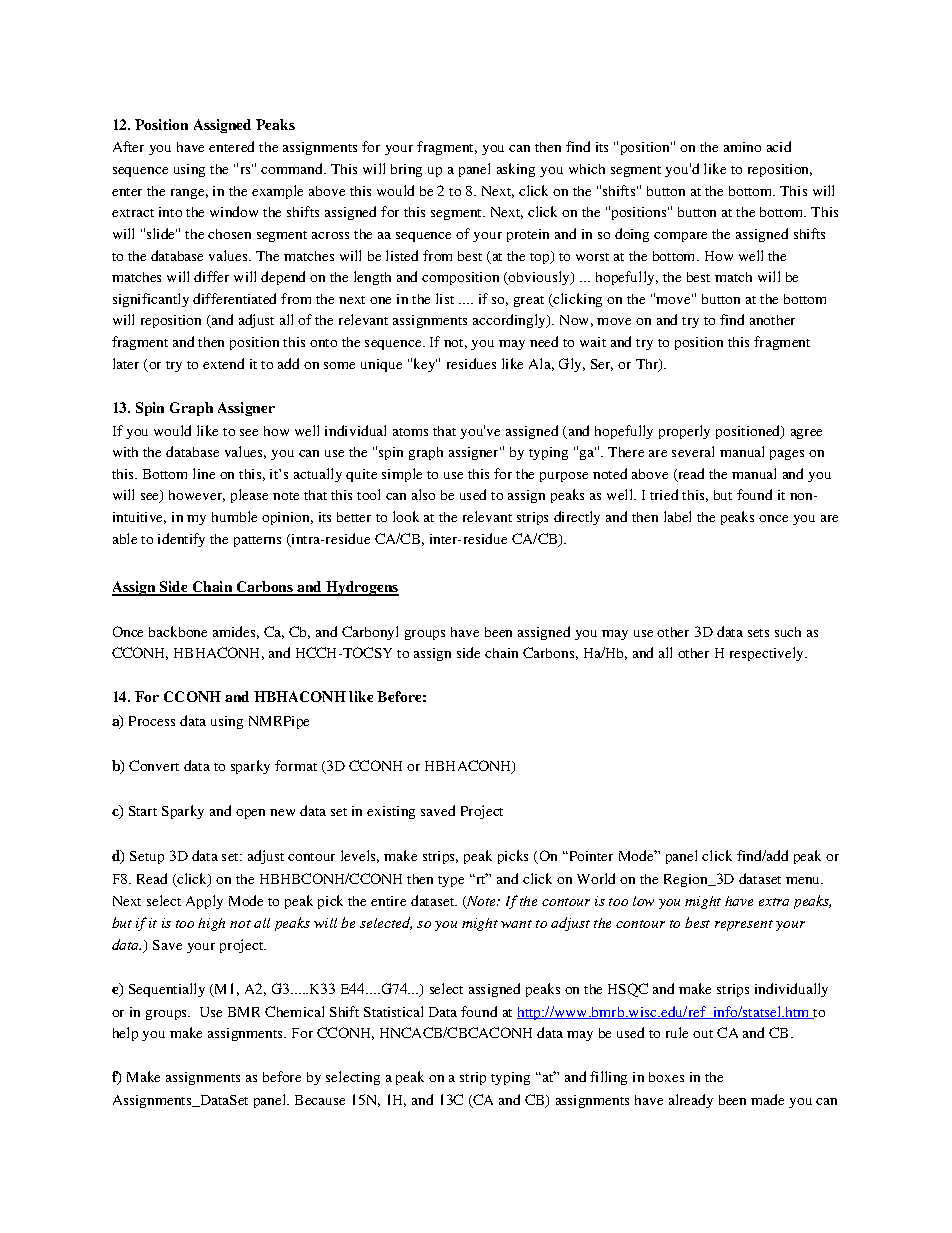 The height and width of the image is (1233, 952). What do you see at coordinates (758, 633) in the image?
I see `sets` at bounding box center [758, 633].
